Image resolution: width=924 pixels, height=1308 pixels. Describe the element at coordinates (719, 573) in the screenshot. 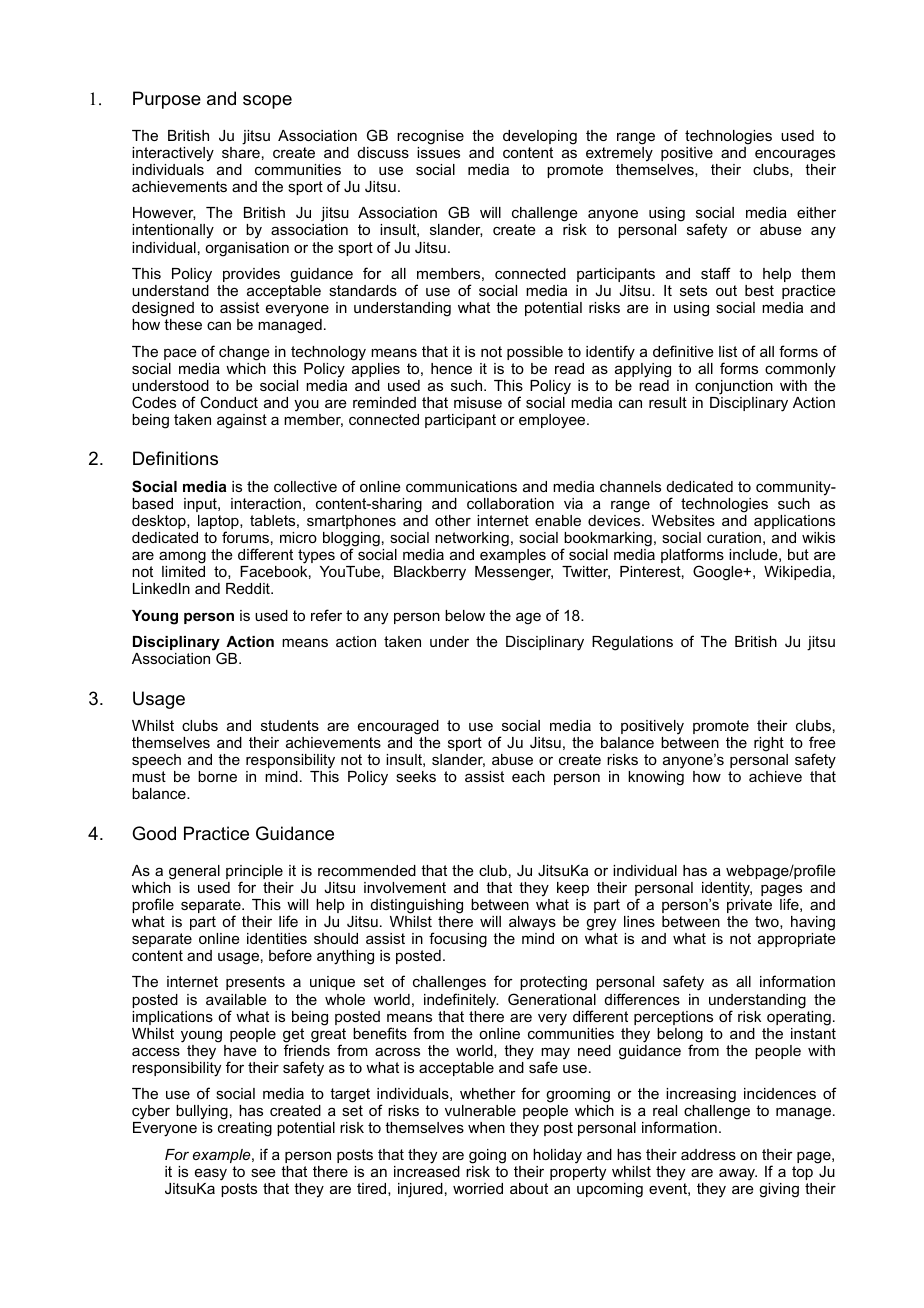

I see `Google` at that location.
